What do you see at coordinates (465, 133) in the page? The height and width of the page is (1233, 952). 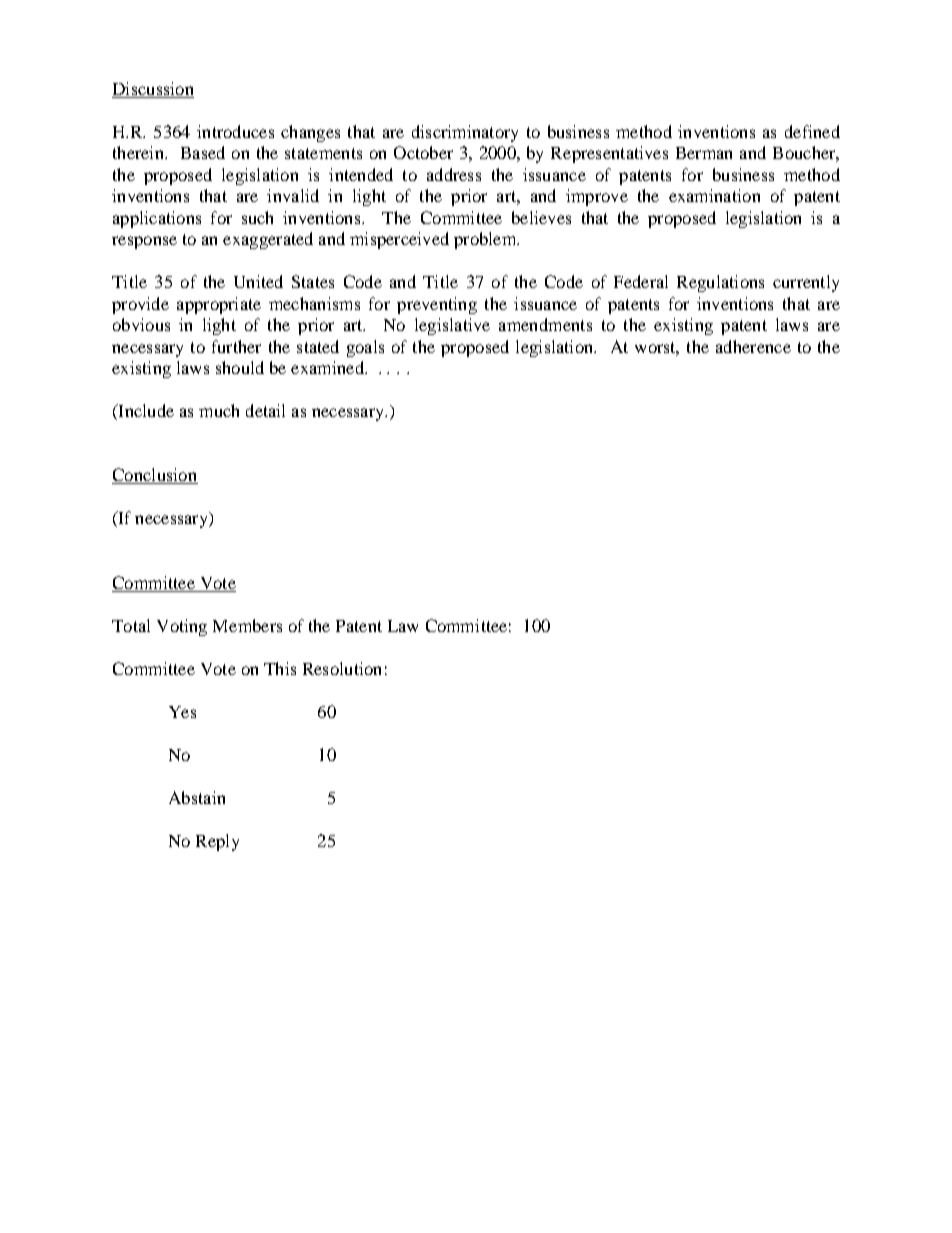 I see `discriminatory` at bounding box center [465, 133].
